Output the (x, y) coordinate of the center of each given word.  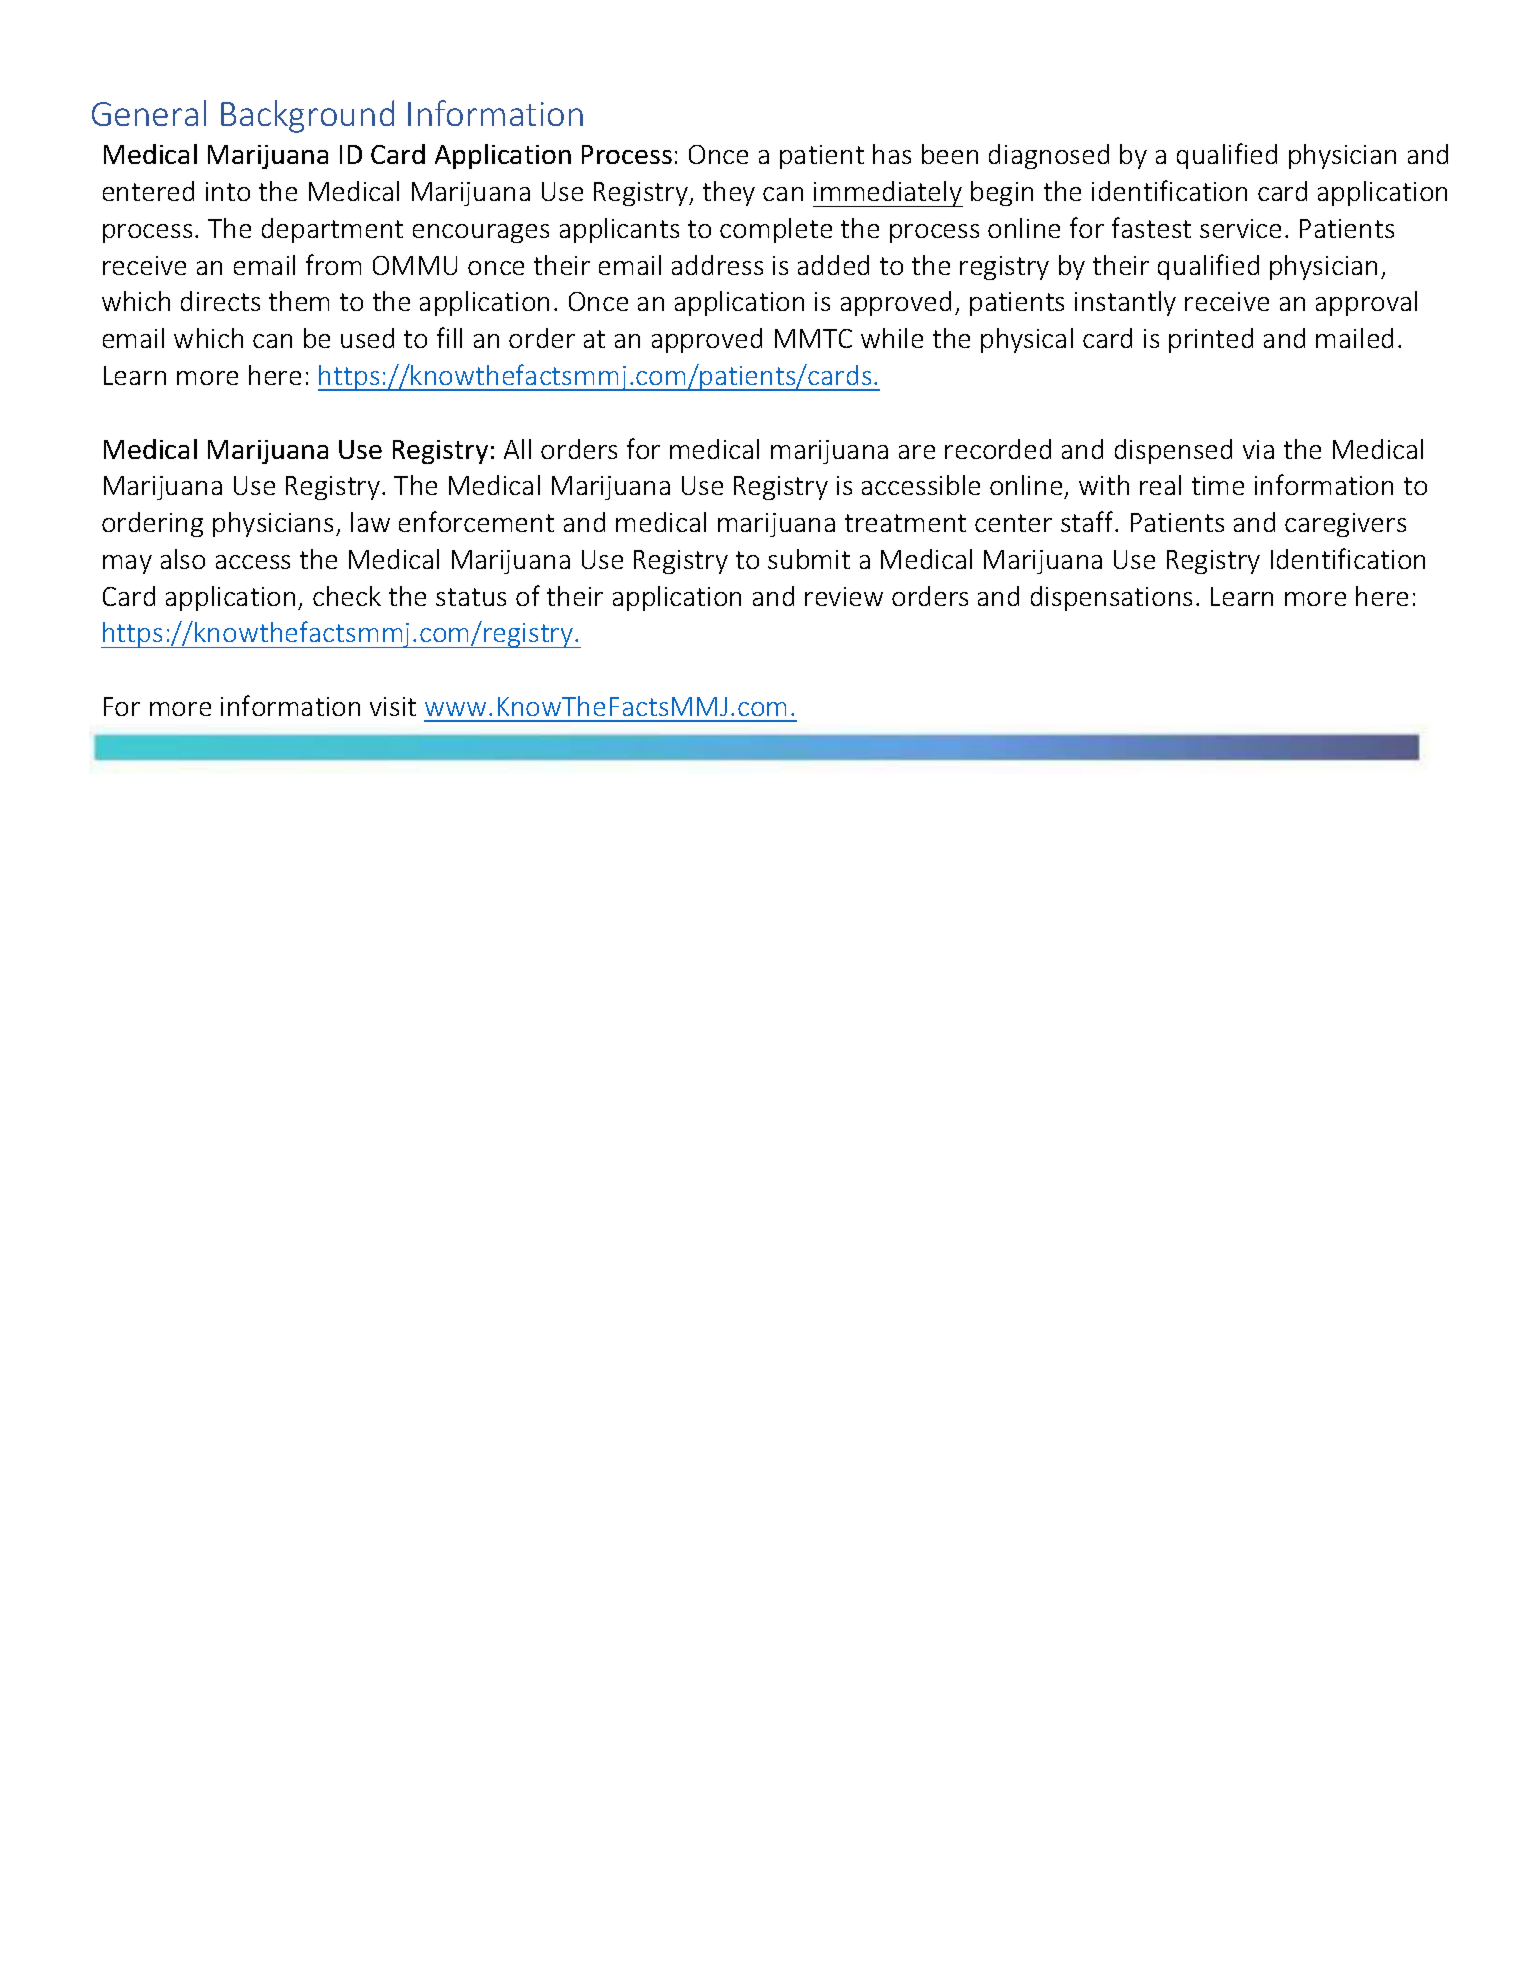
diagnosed (1049, 156)
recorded (998, 449)
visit (393, 706)
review (844, 596)
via (1258, 449)
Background (307, 116)
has (892, 154)
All (517, 449)
